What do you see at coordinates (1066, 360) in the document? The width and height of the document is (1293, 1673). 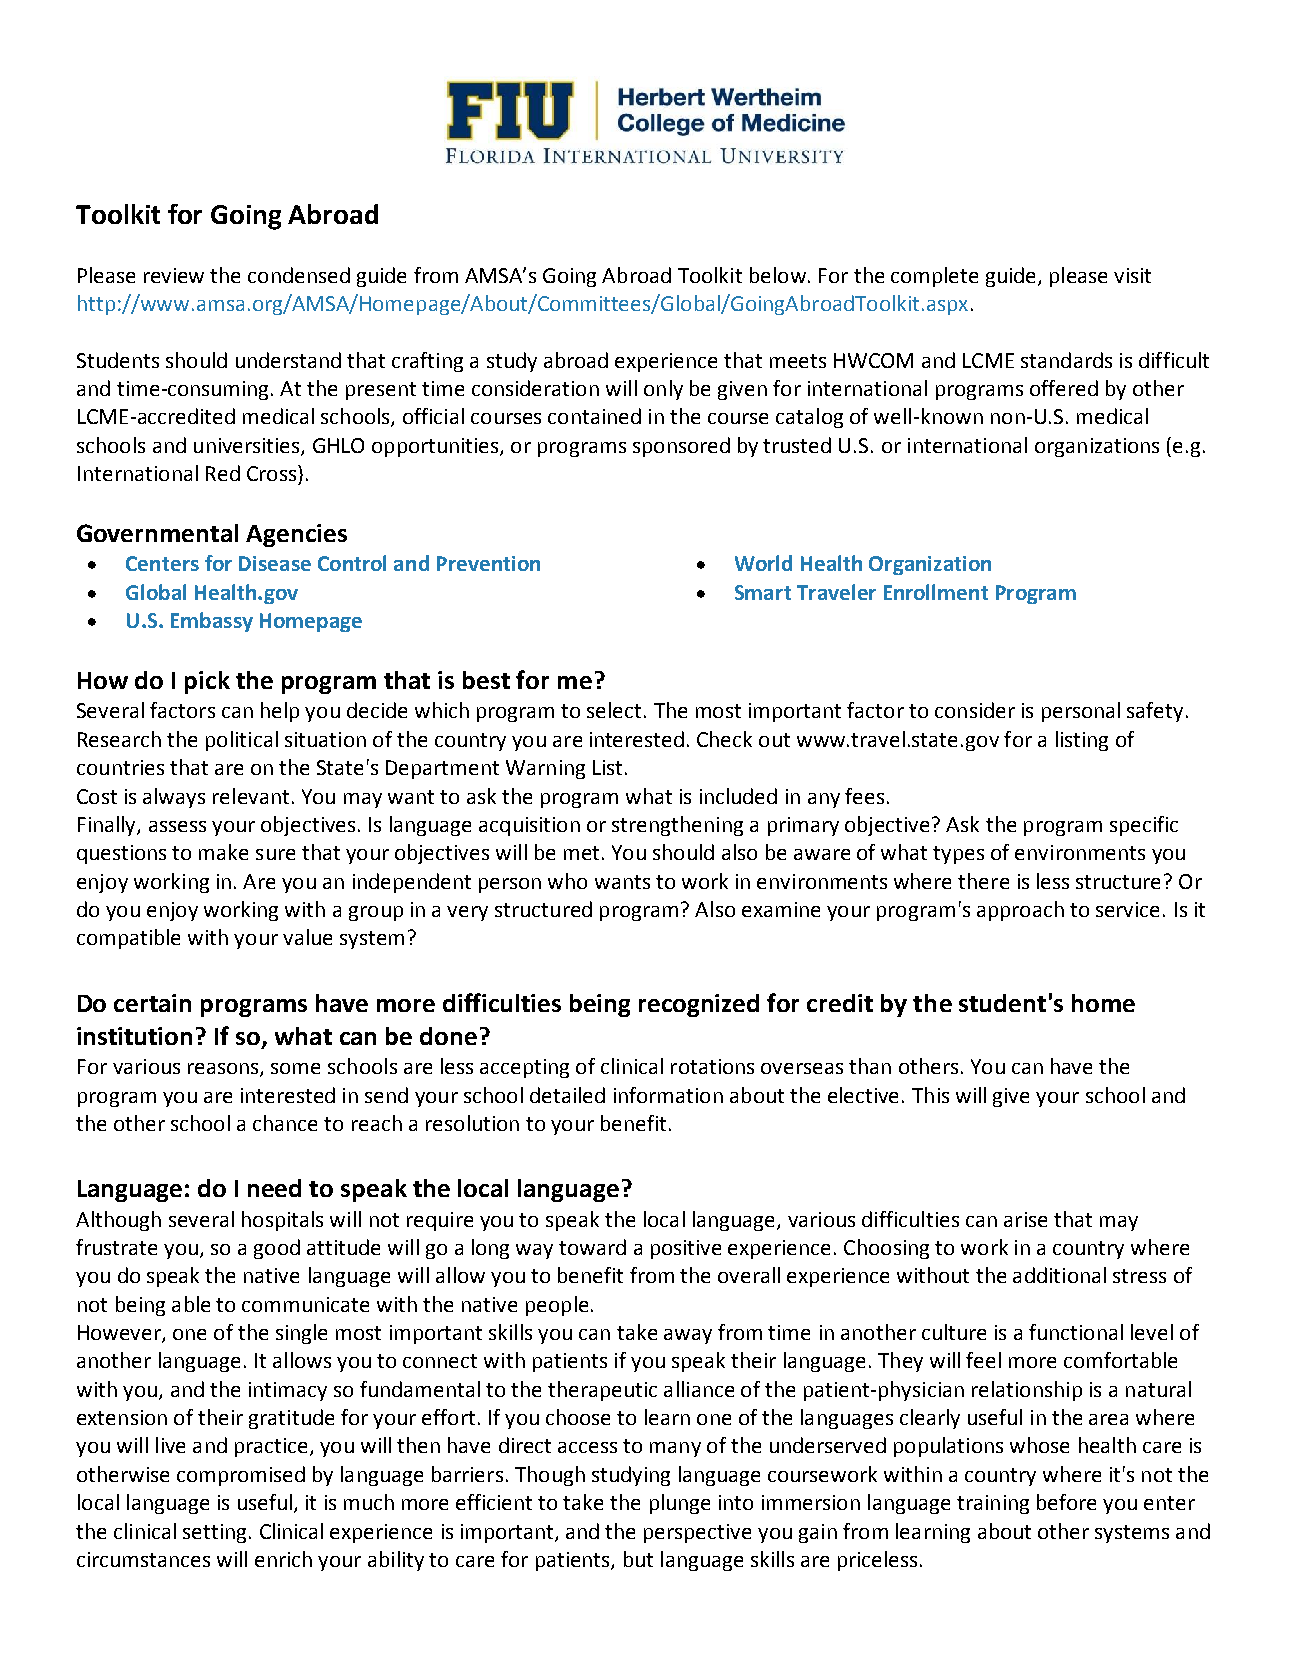 I see `standards` at bounding box center [1066, 360].
